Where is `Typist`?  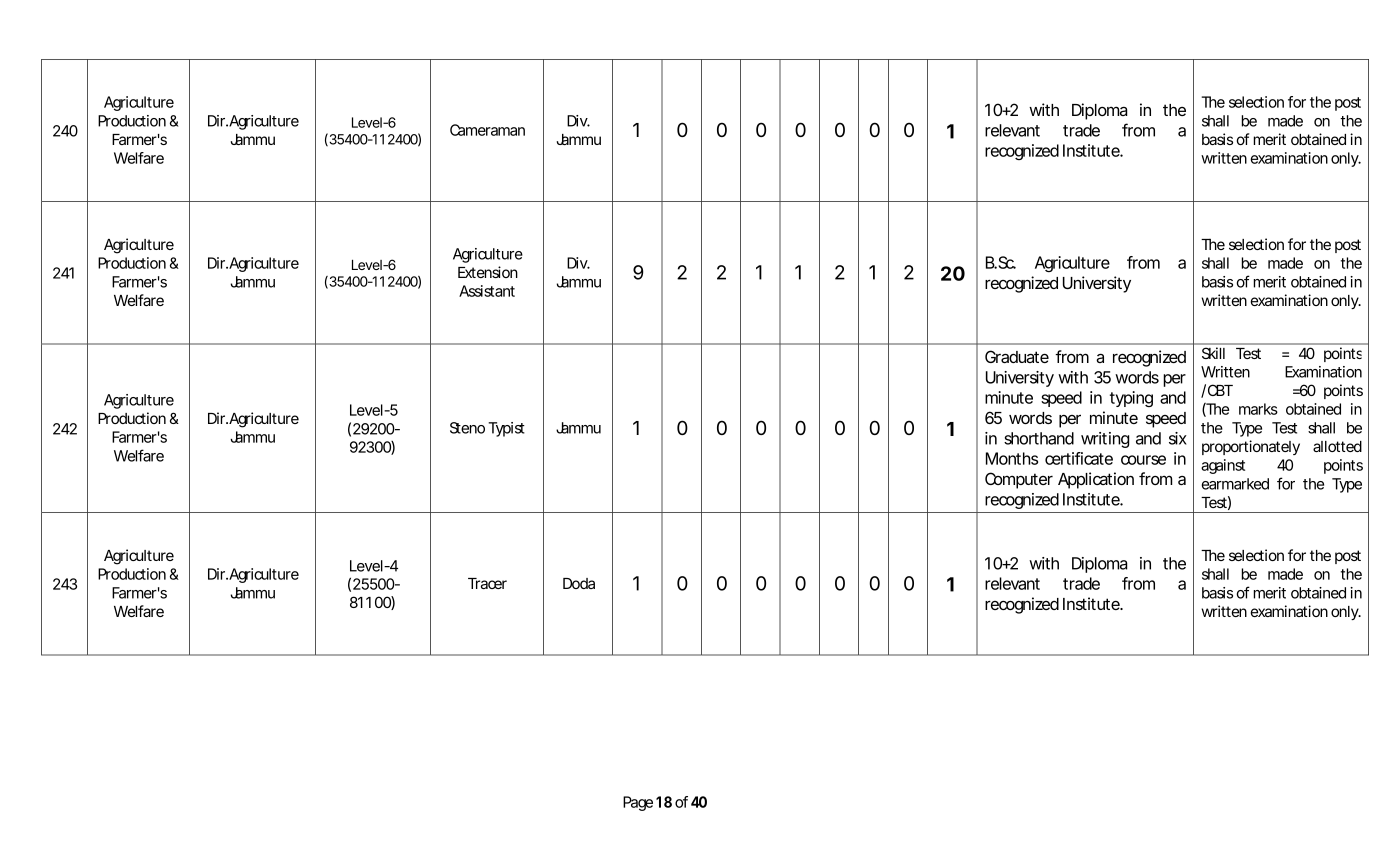
Typist is located at coordinates (506, 429).
